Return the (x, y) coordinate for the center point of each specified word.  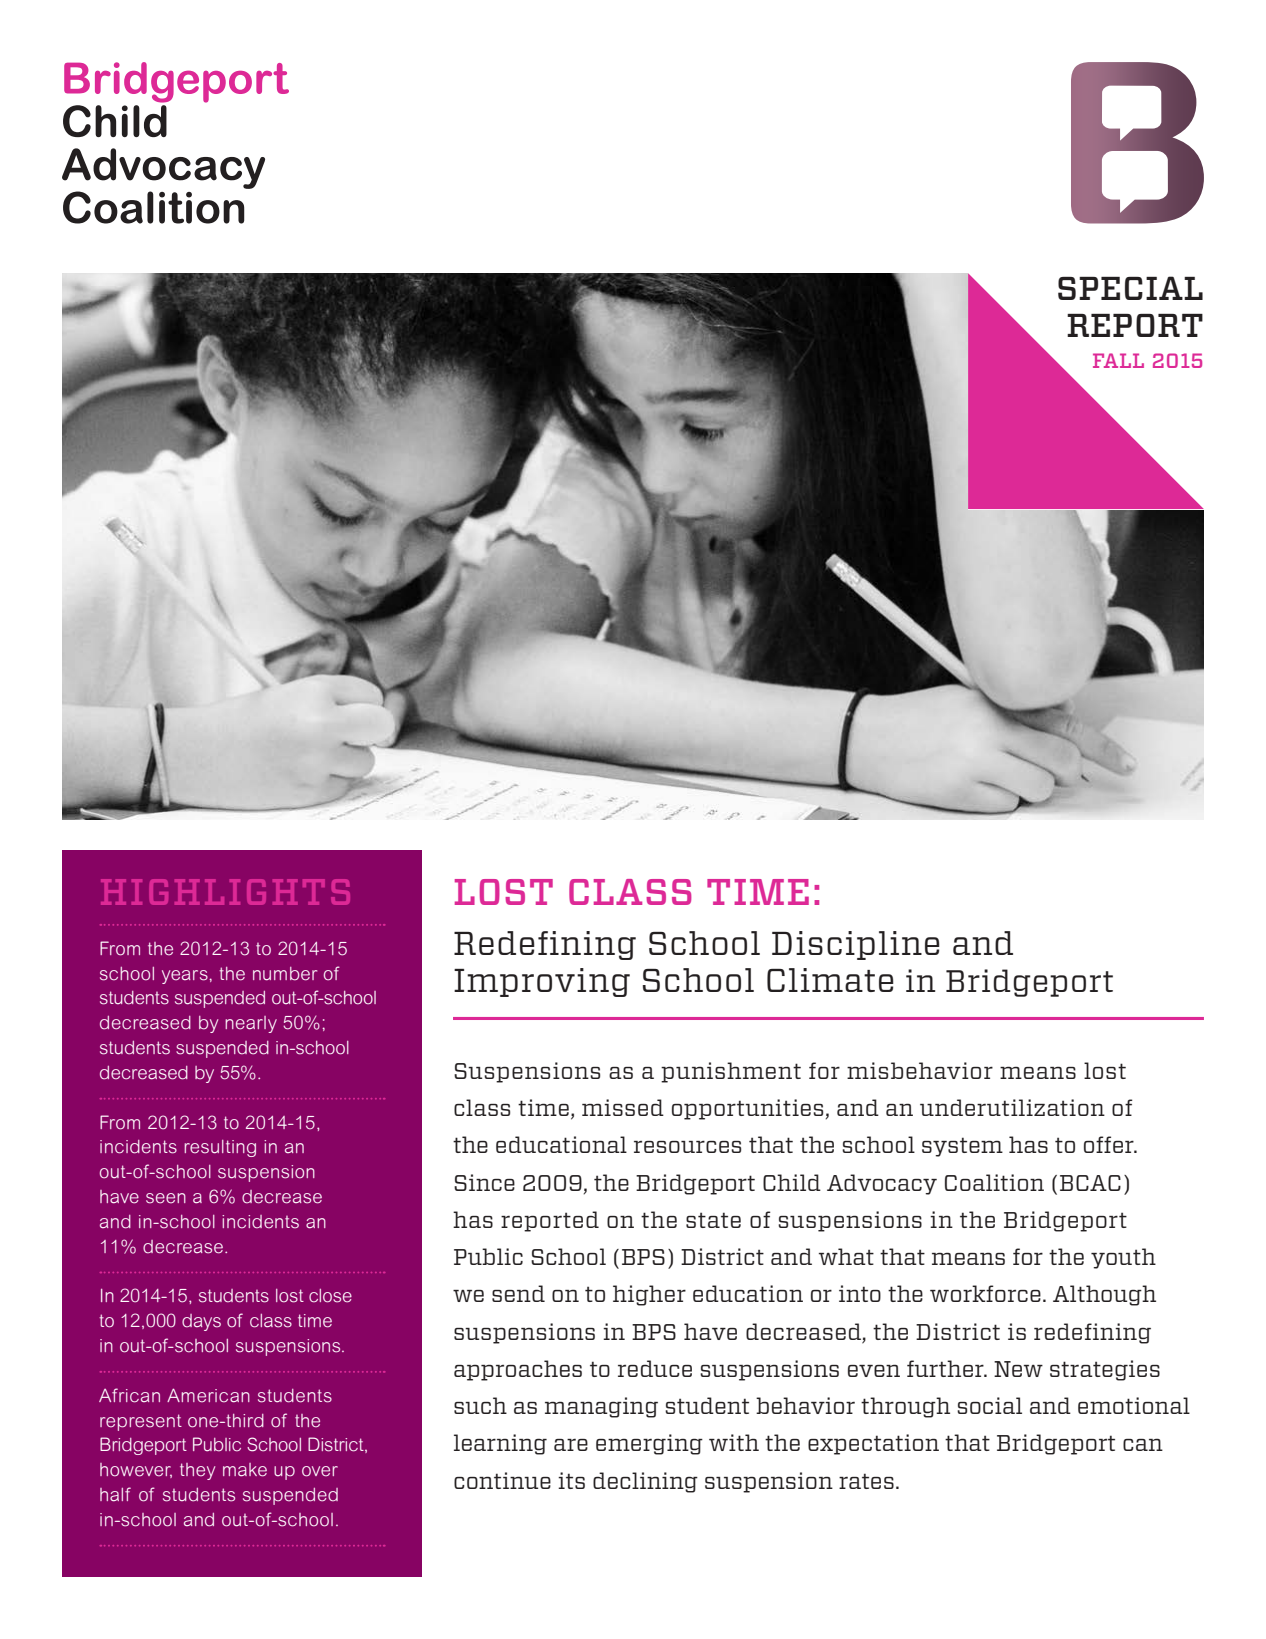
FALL (1118, 360)
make (245, 1470)
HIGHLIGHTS (225, 892)
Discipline (856, 945)
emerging (649, 1444)
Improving (542, 982)
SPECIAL (1130, 288)
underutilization (1012, 1107)
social (989, 1405)
